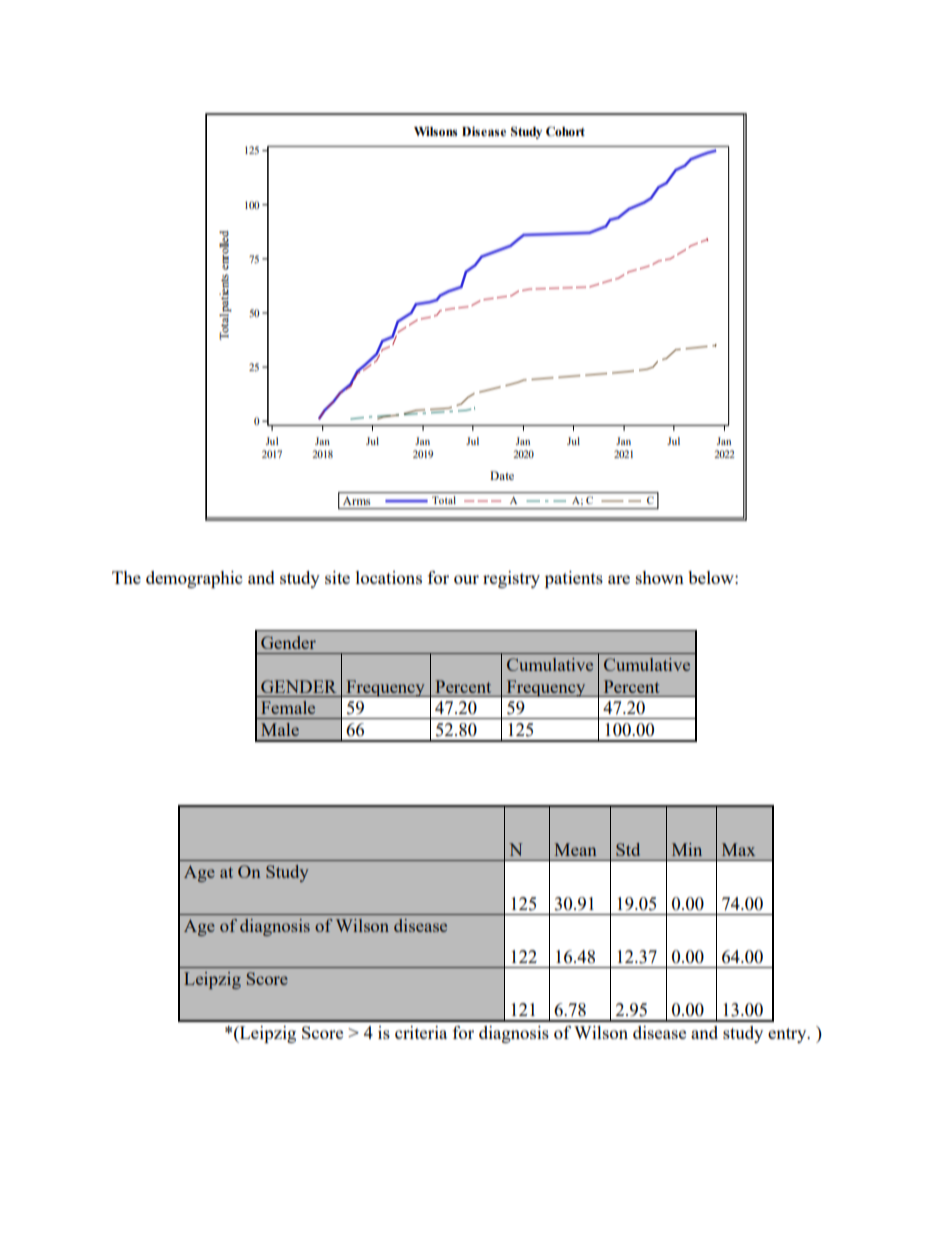 The image size is (952, 1233). What do you see at coordinates (421, 1032) in the screenshot?
I see `criteria` at bounding box center [421, 1032].
